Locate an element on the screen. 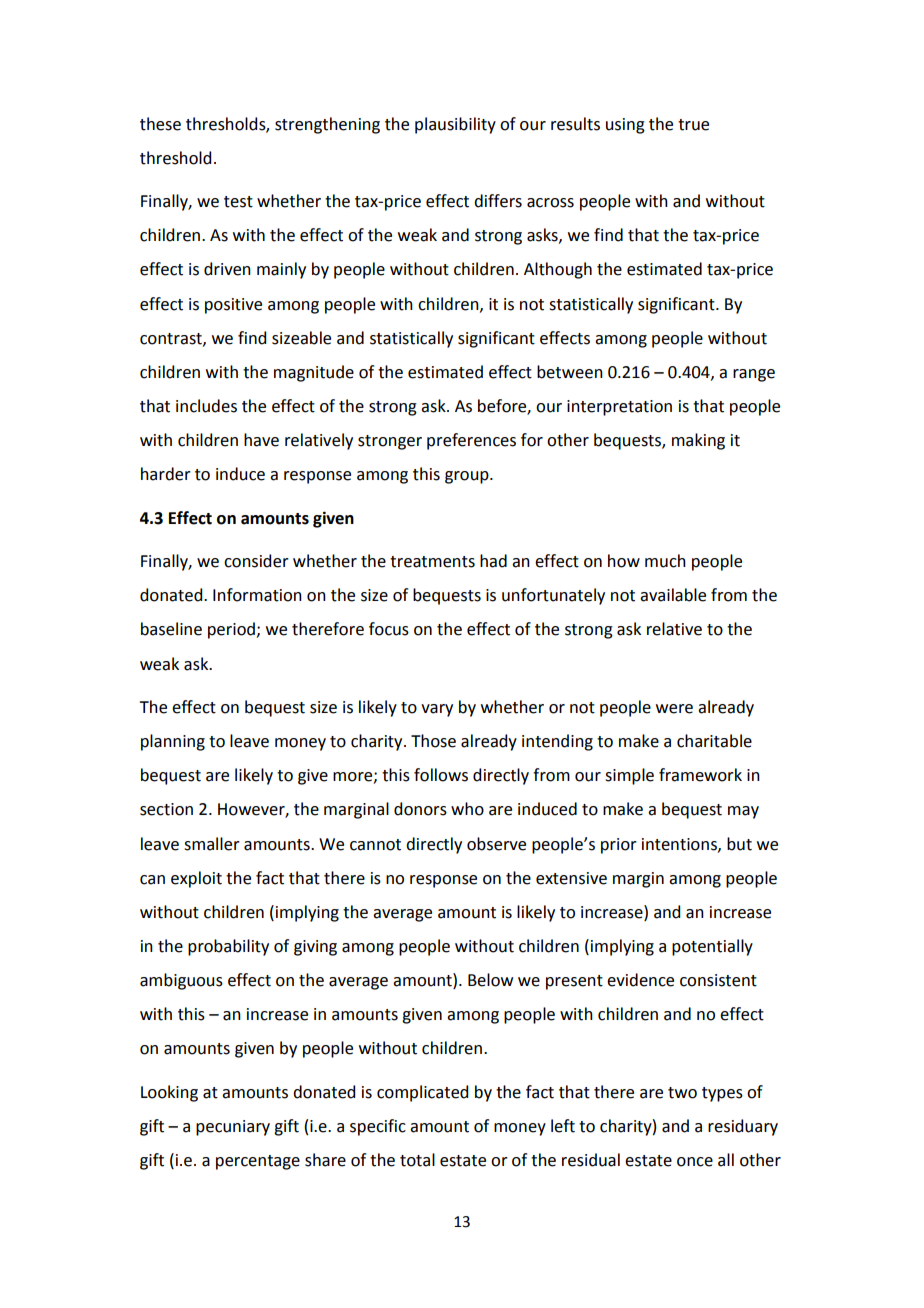 The image size is (924, 1308). intentions is located at coordinates (680, 845).
